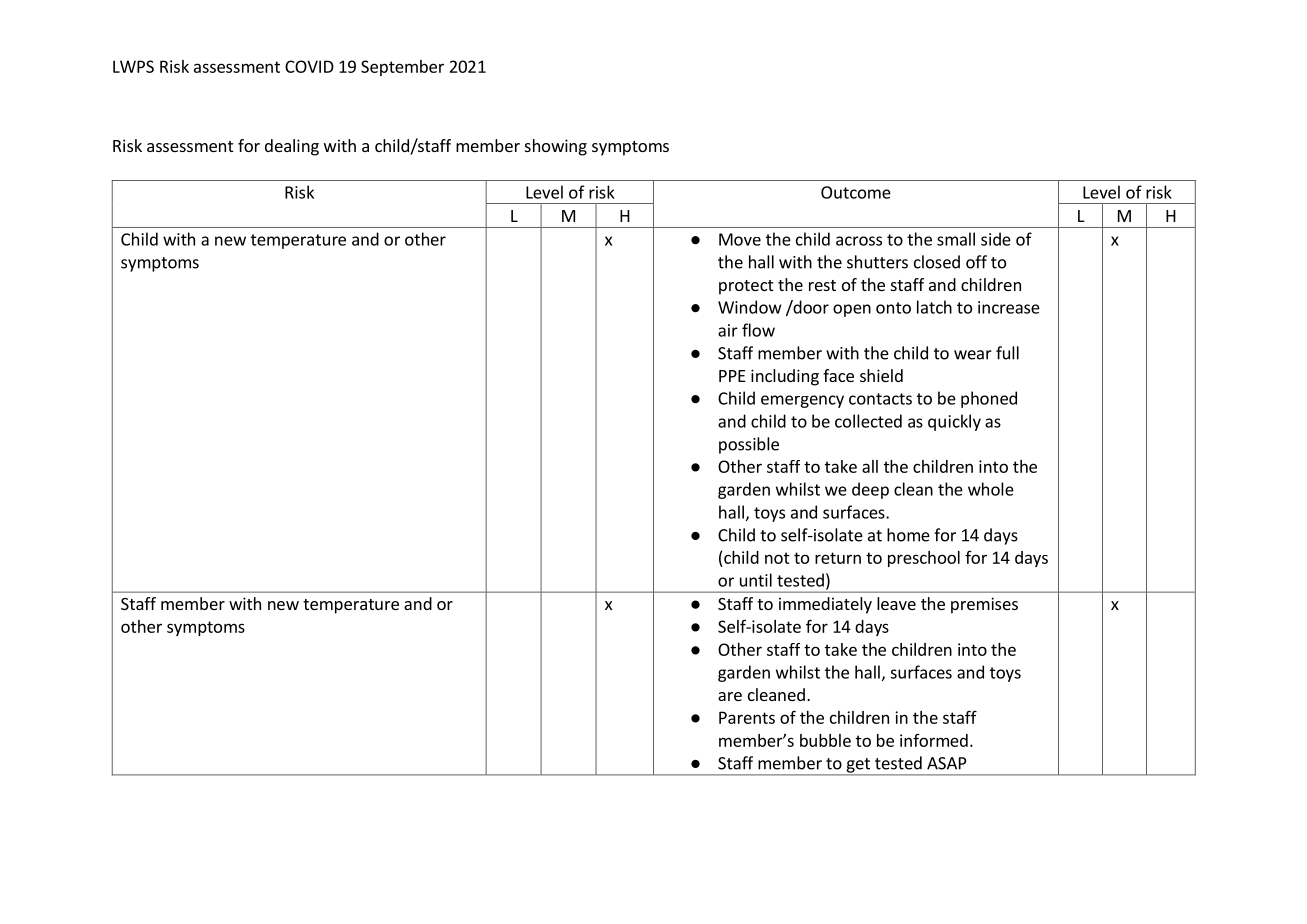 The image size is (1307, 924). Describe the element at coordinates (777, 558) in the screenshot. I see `not` at that location.
